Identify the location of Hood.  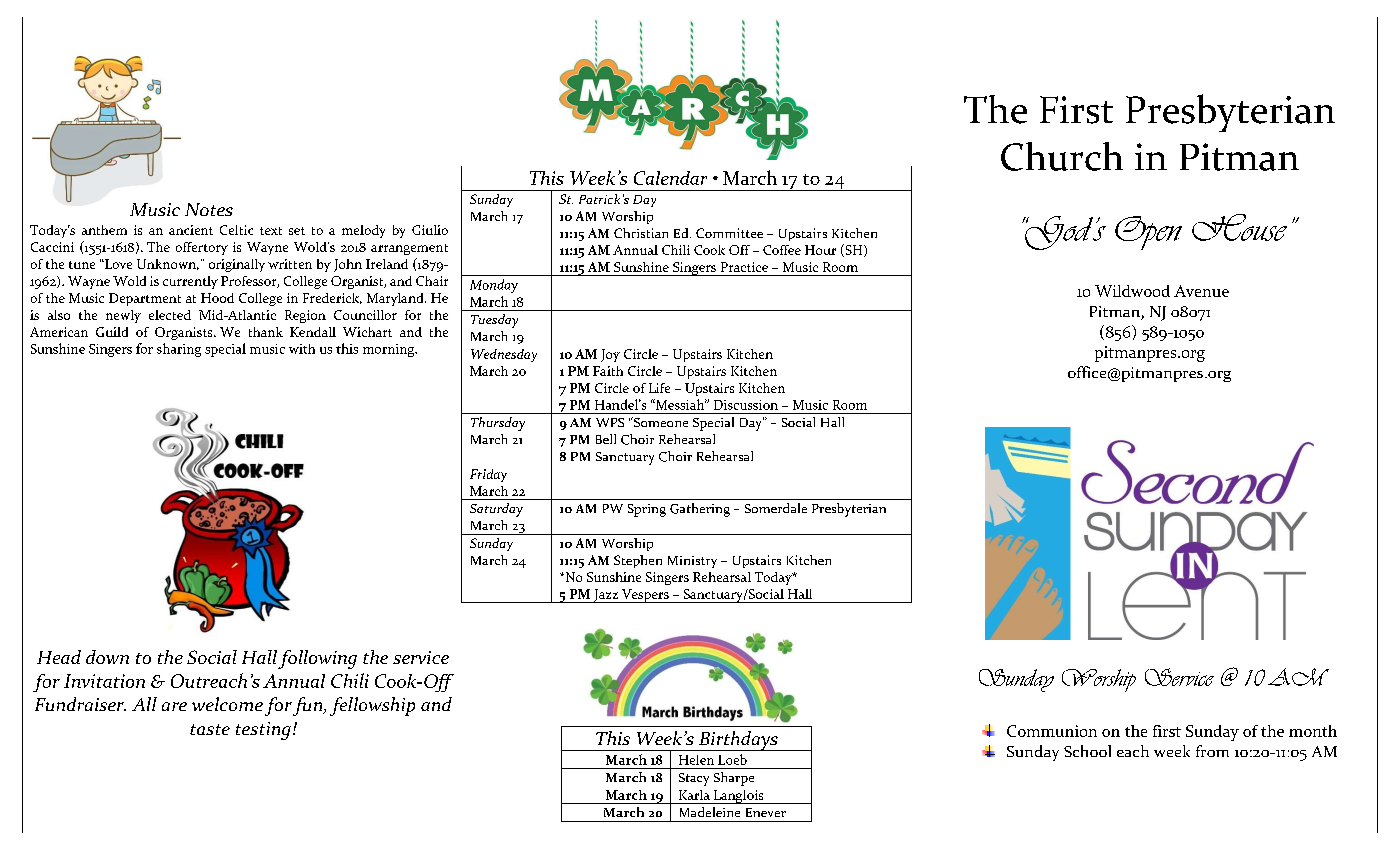
(217, 298).
